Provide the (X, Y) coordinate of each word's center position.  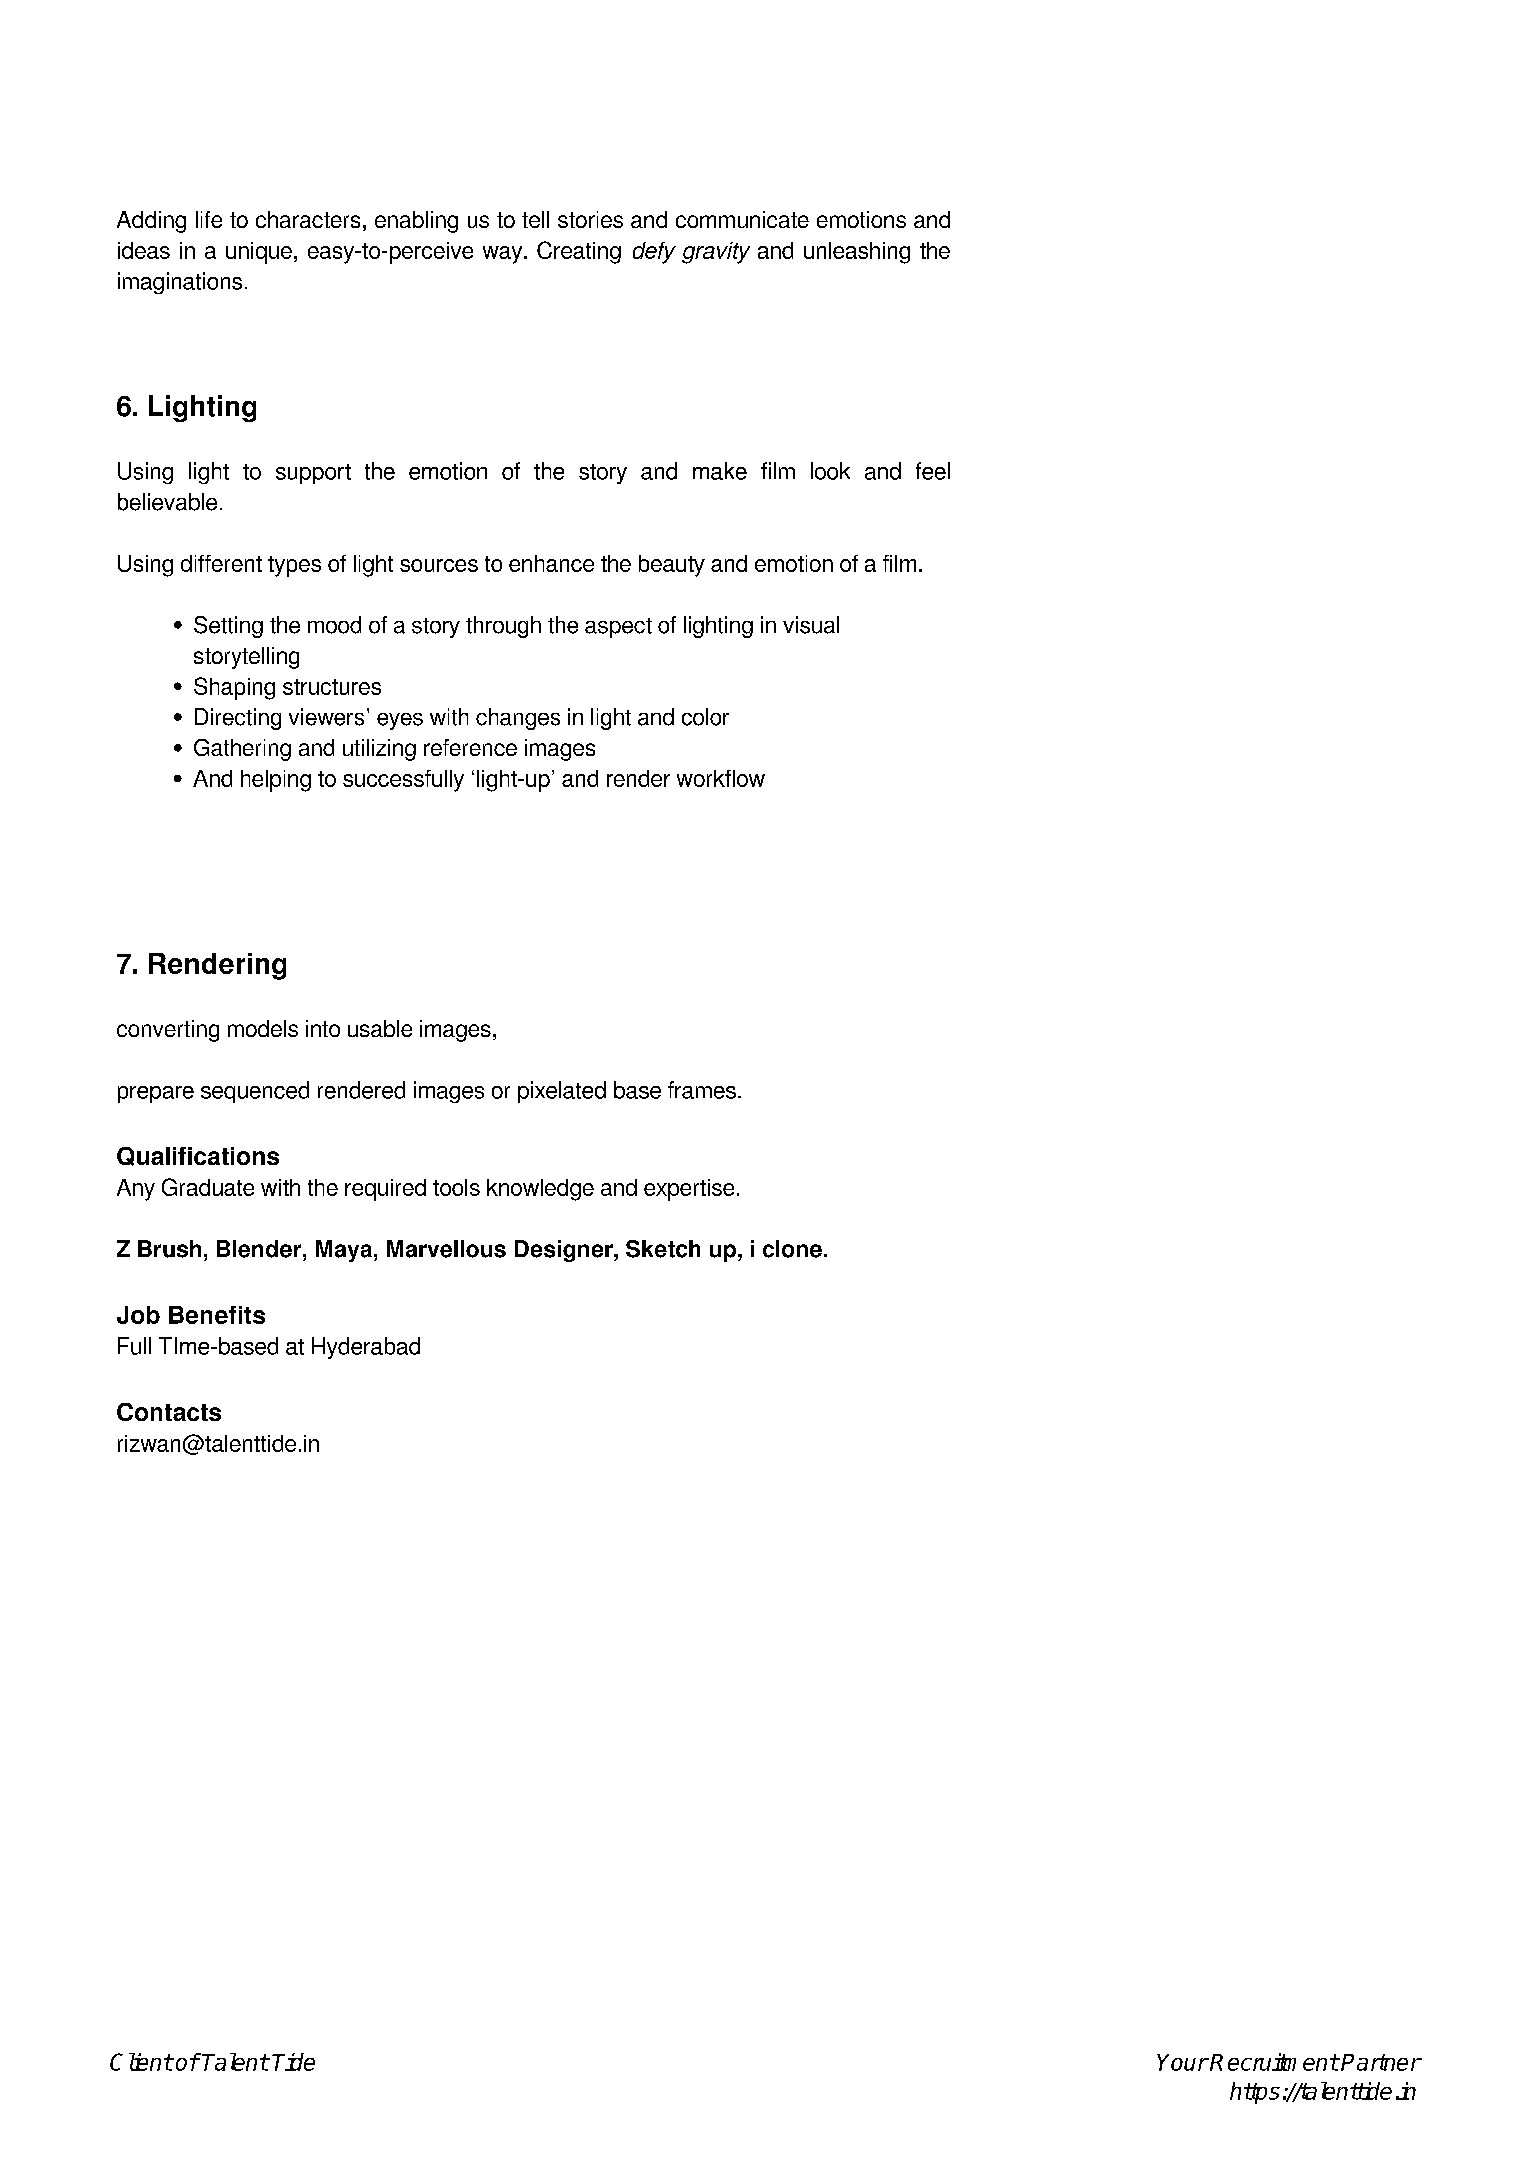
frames (702, 1090)
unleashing (857, 253)
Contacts (169, 1412)
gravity (716, 253)
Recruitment (1274, 2062)
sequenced (255, 1092)
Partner (1381, 2062)
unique (259, 253)
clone (792, 1249)
